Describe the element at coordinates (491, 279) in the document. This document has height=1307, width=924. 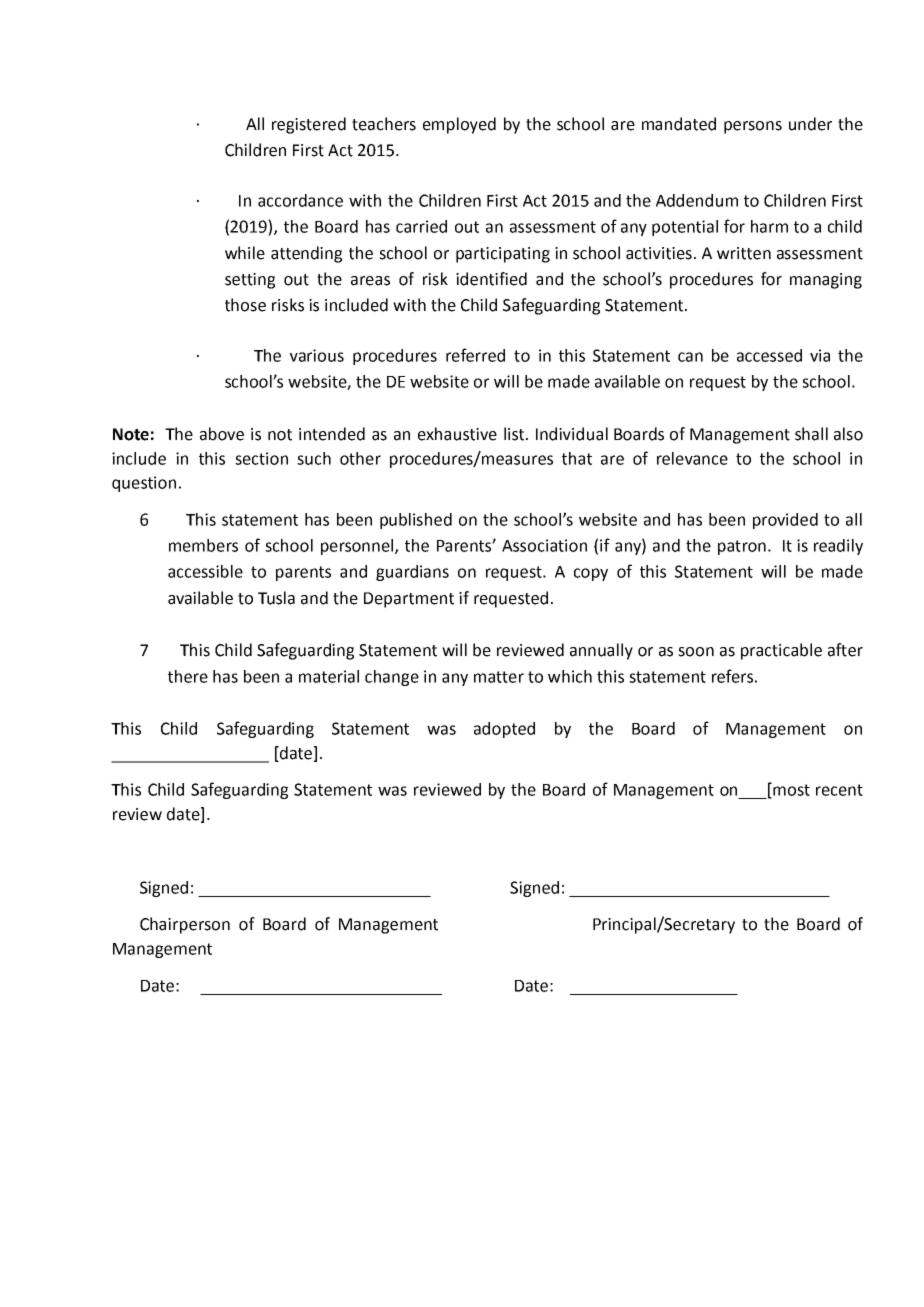
I see `identified` at that location.
